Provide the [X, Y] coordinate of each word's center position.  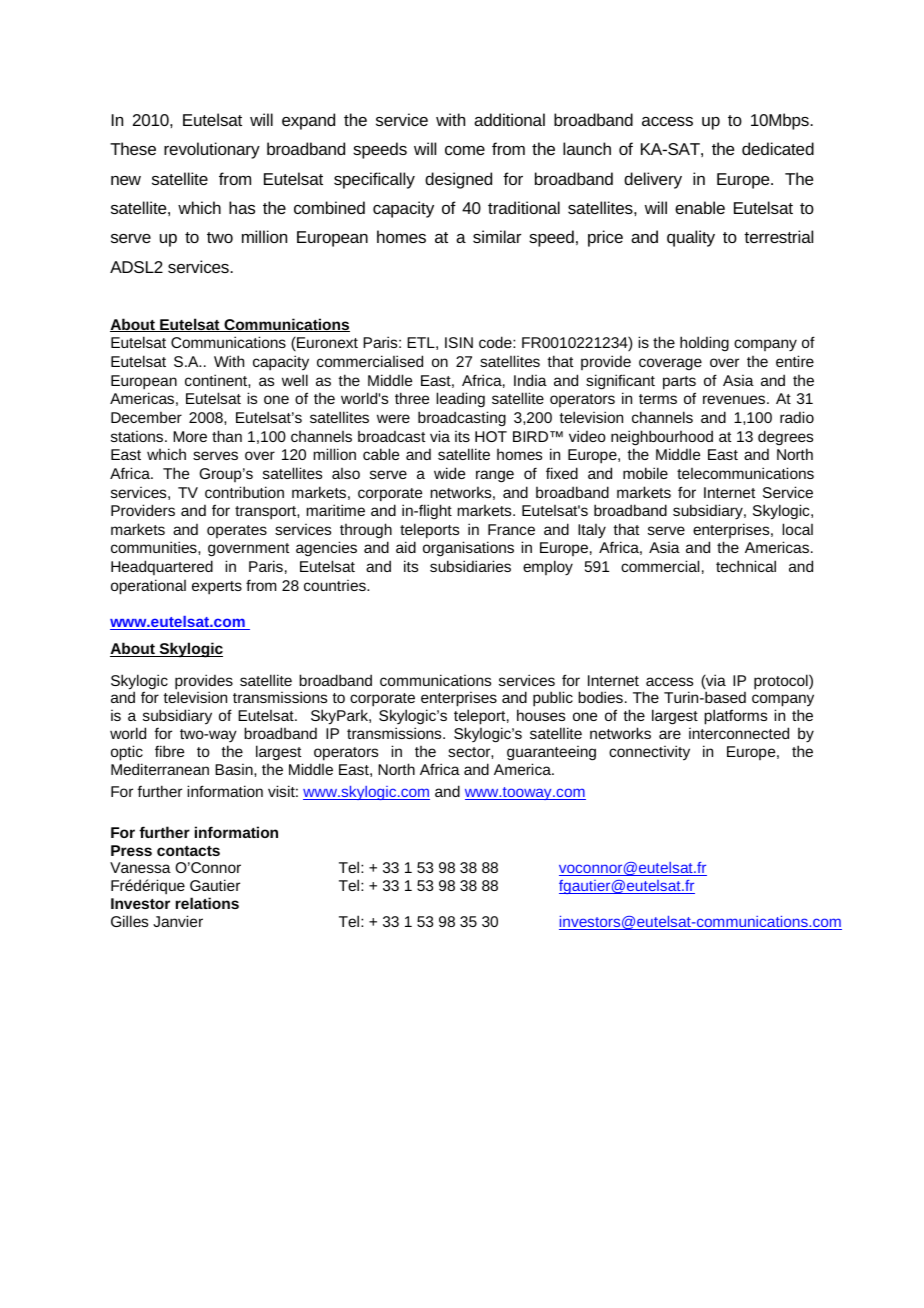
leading [460, 399]
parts [679, 383]
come [465, 150]
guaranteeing [551, 753]
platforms [735, 717]
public [553, 699]
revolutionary [212, 150]
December [146, 417]
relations [207, 903]
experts [217, 588]
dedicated [778, 148]
